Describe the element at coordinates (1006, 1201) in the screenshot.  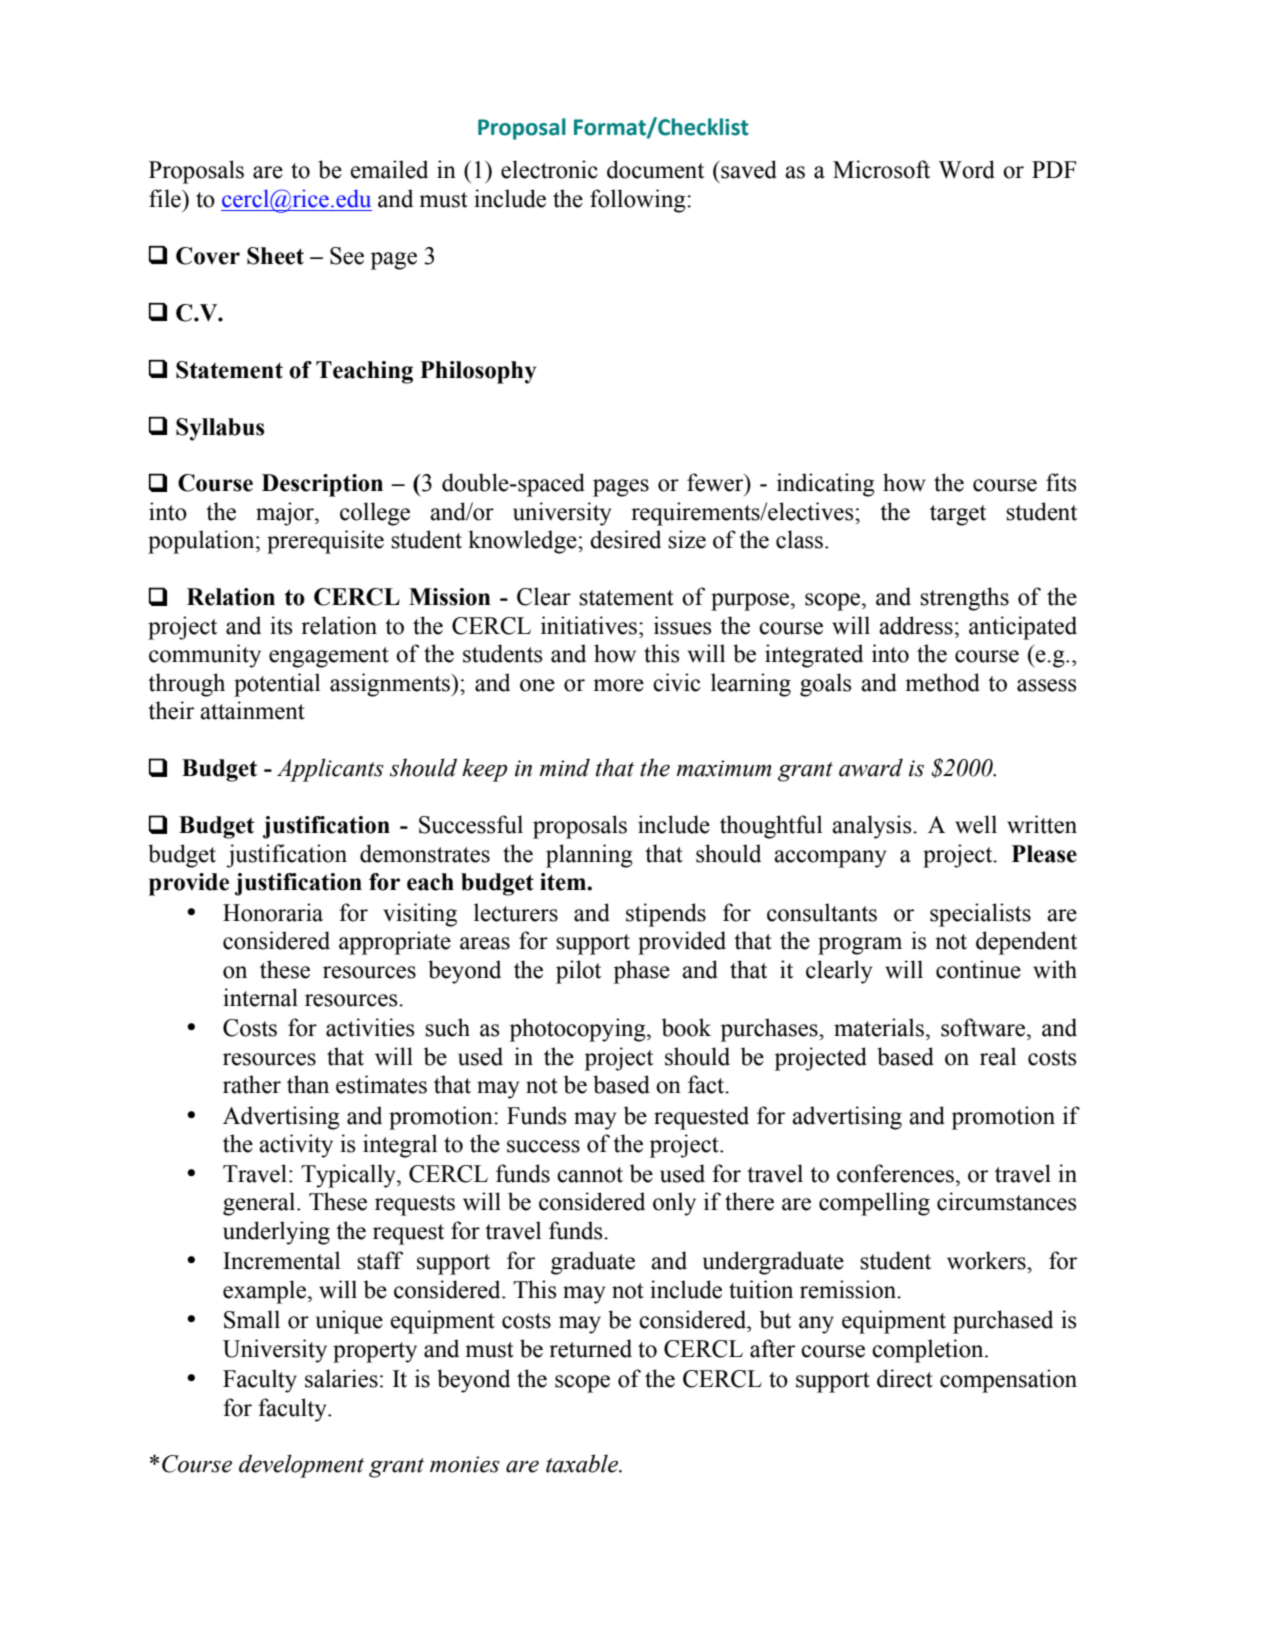
I see `circumstances` at that location.
